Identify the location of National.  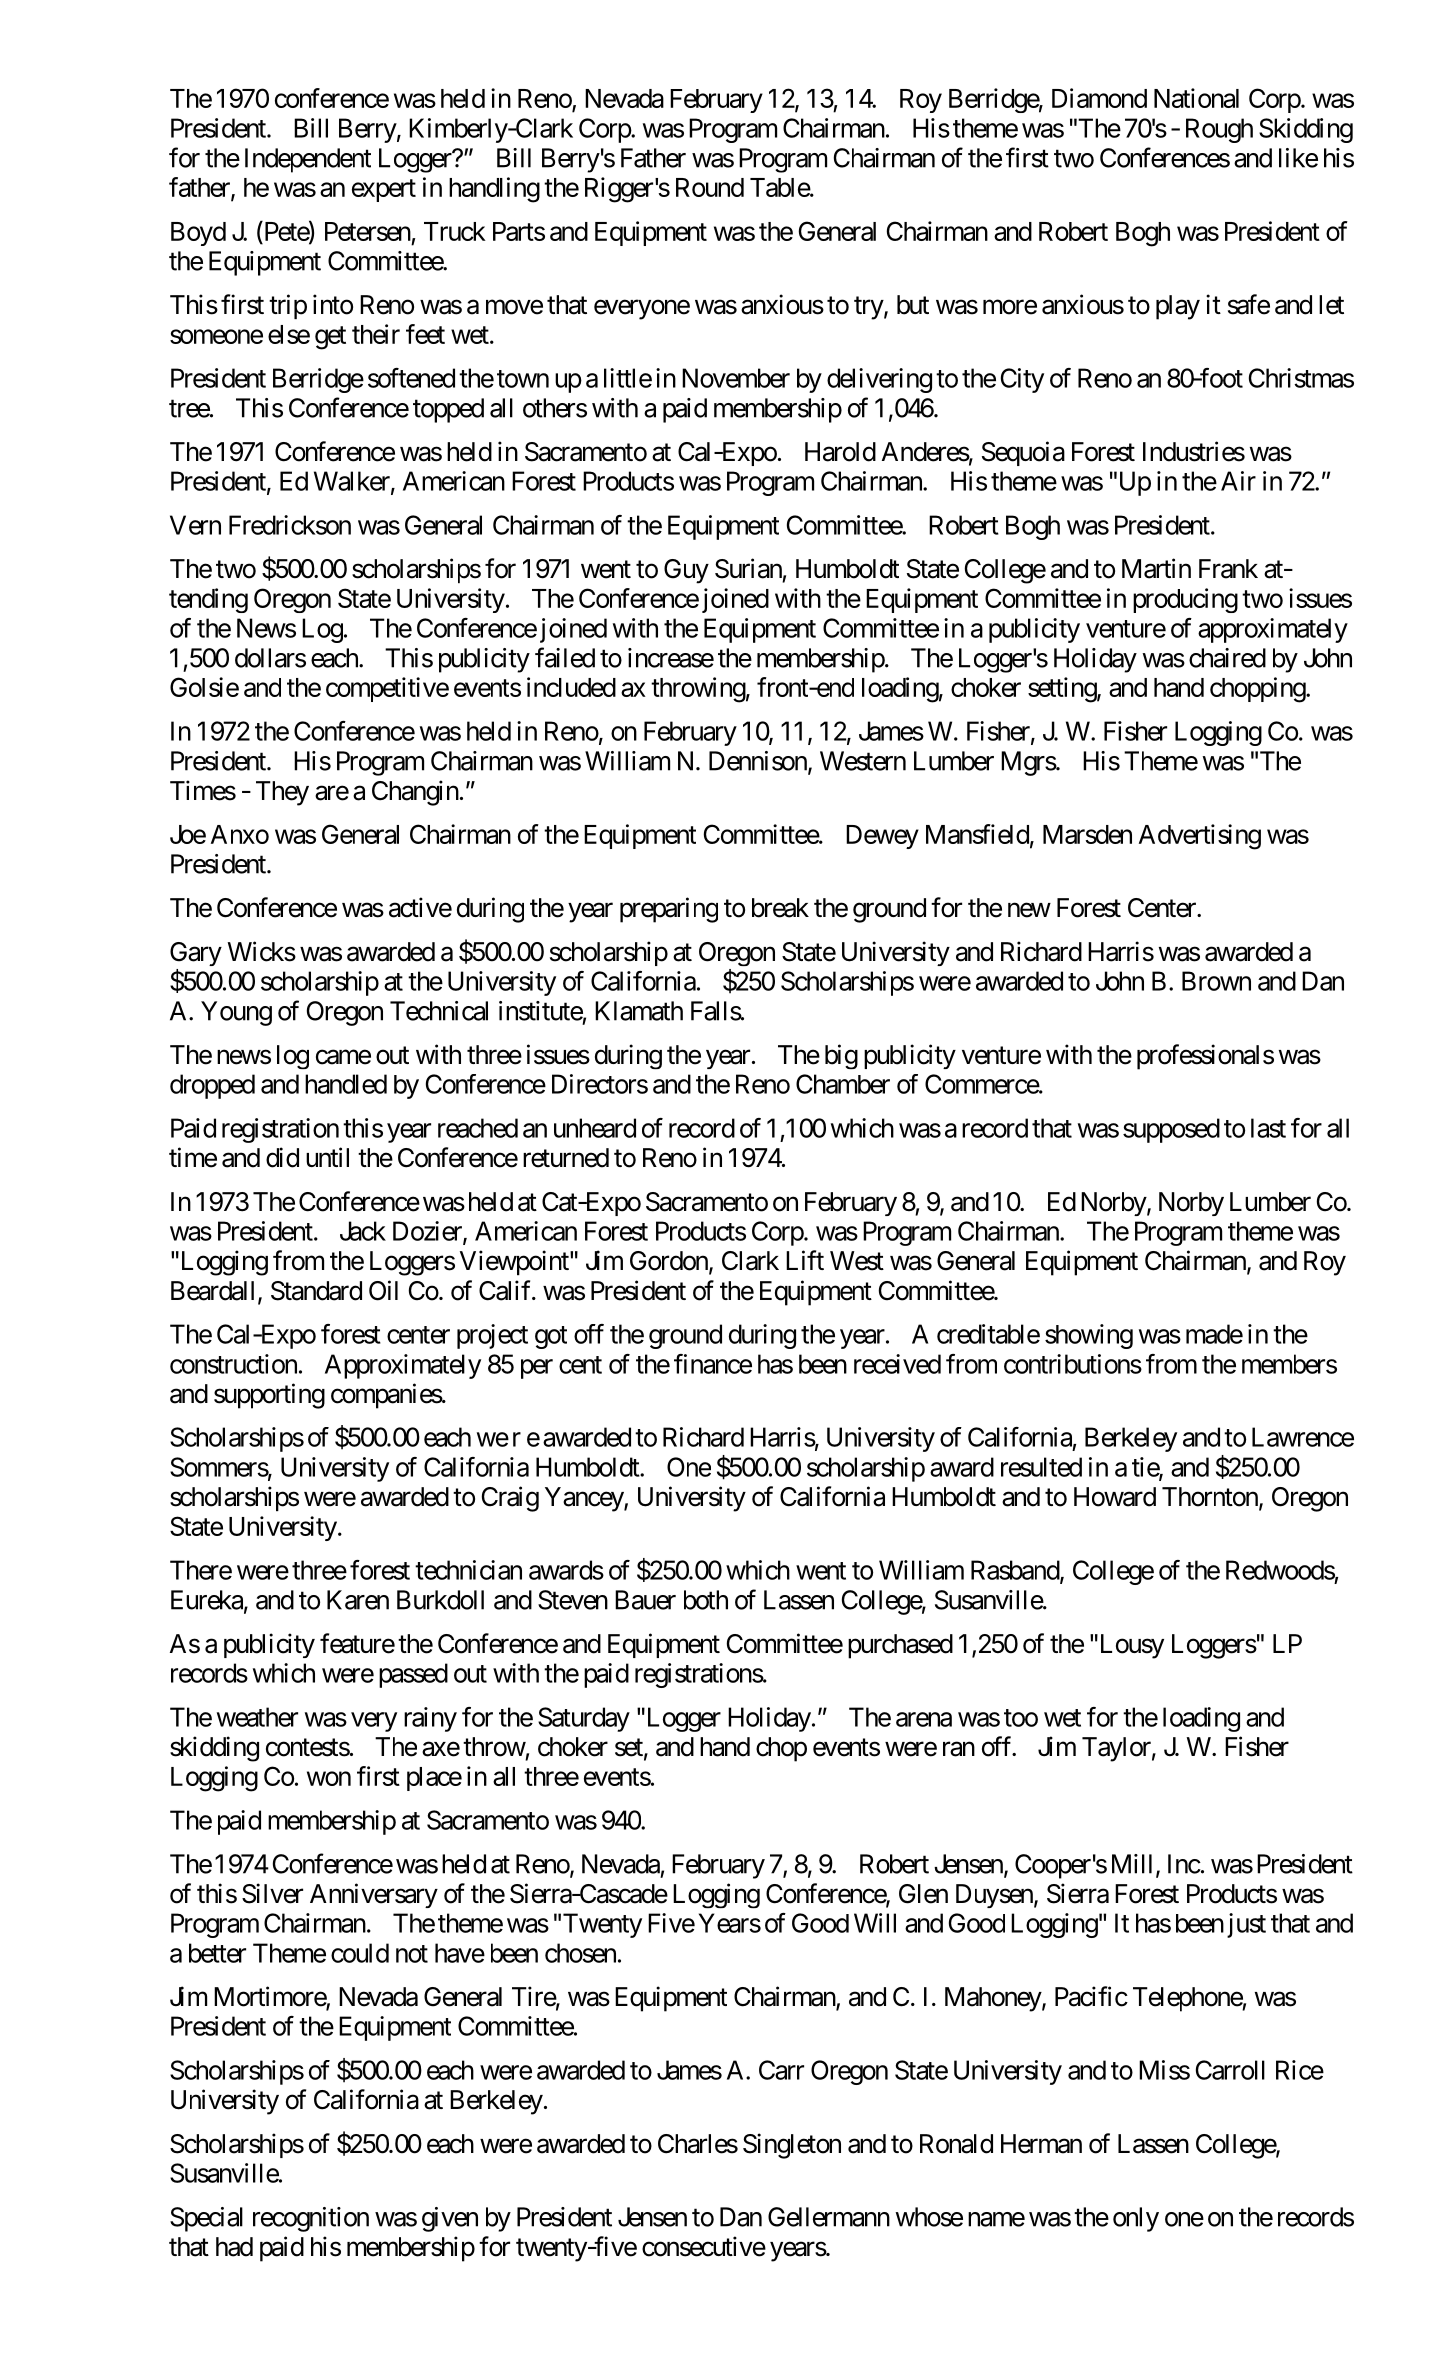
(1196, 98).
